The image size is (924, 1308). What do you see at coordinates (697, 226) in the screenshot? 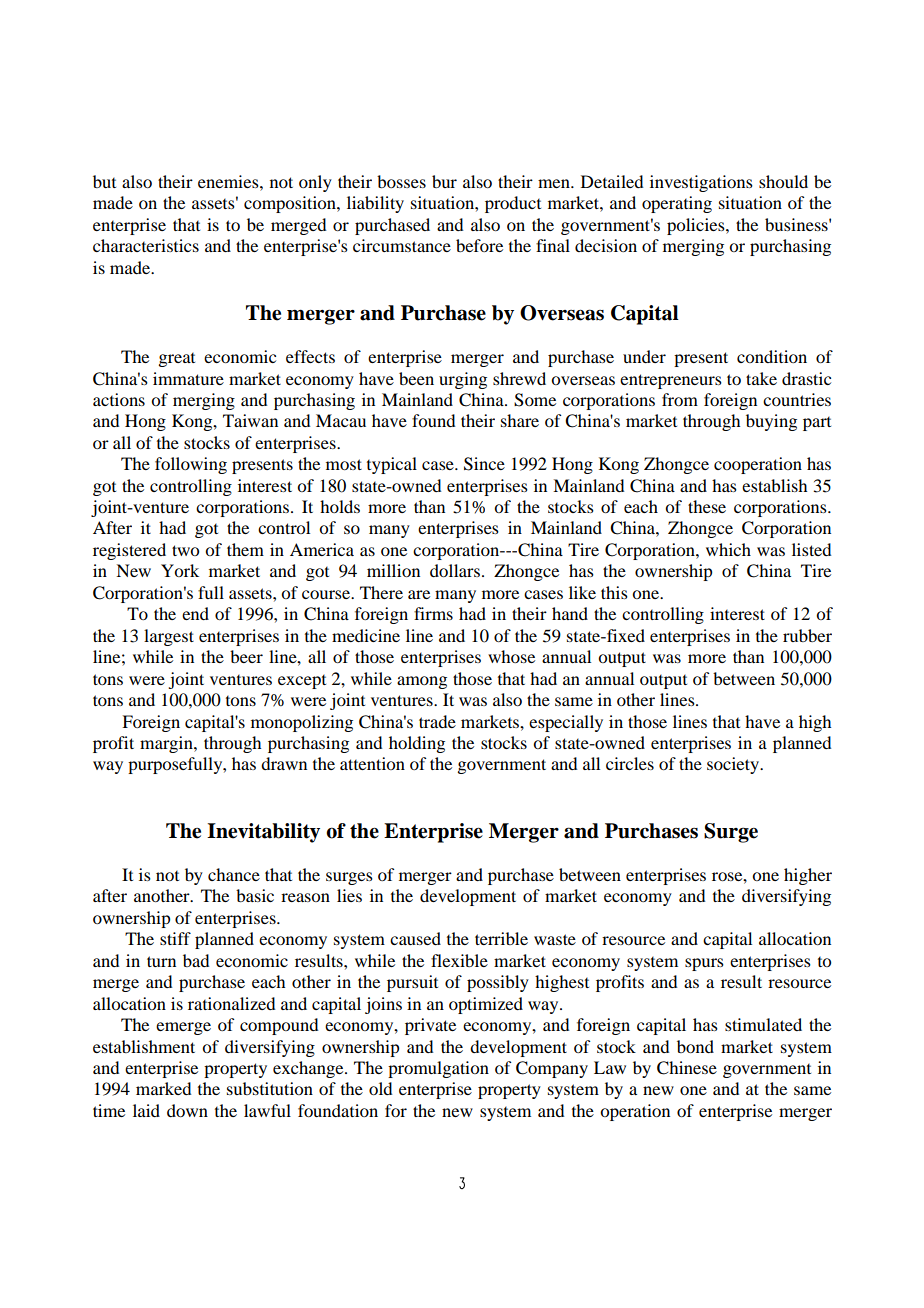
I see `policies` at bounding box center [697, 226].
